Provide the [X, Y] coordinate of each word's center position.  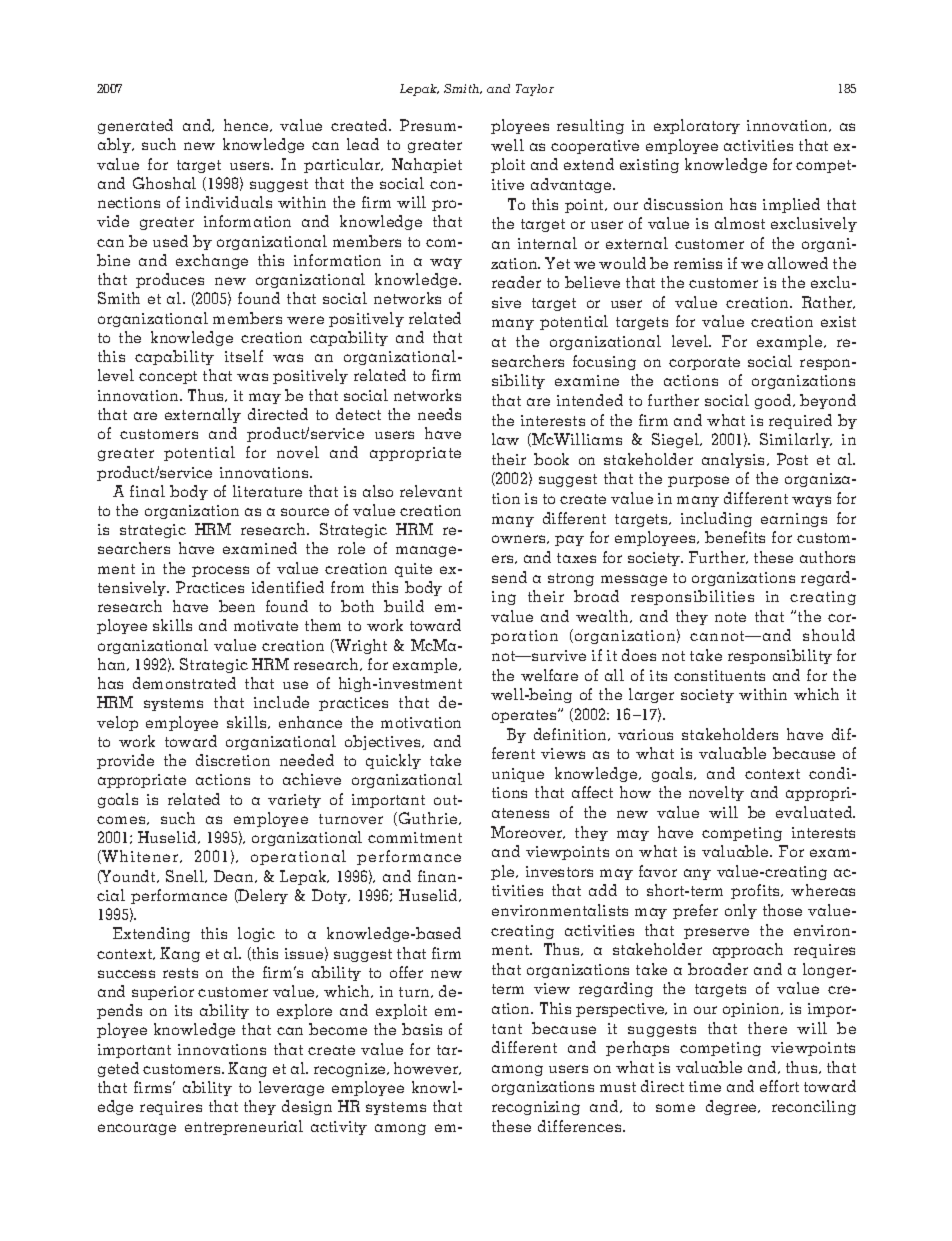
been [237, 606]
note [730, 617]
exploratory [697, 126]
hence [247, 125]
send [509, 577]
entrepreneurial [244, 1127]
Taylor [535, 90]
